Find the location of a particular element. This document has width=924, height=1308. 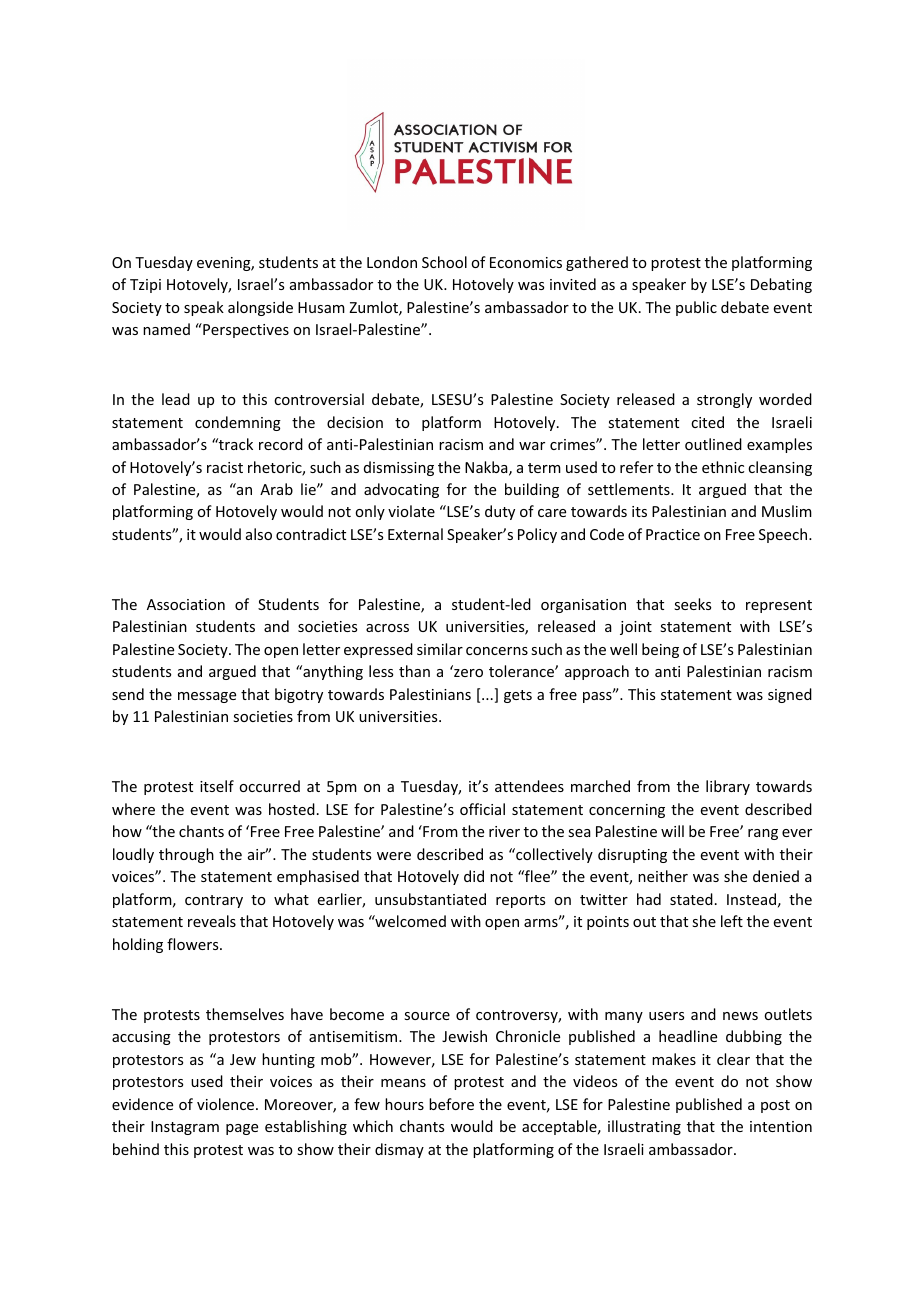

public is located at coordinates (696, 308).
